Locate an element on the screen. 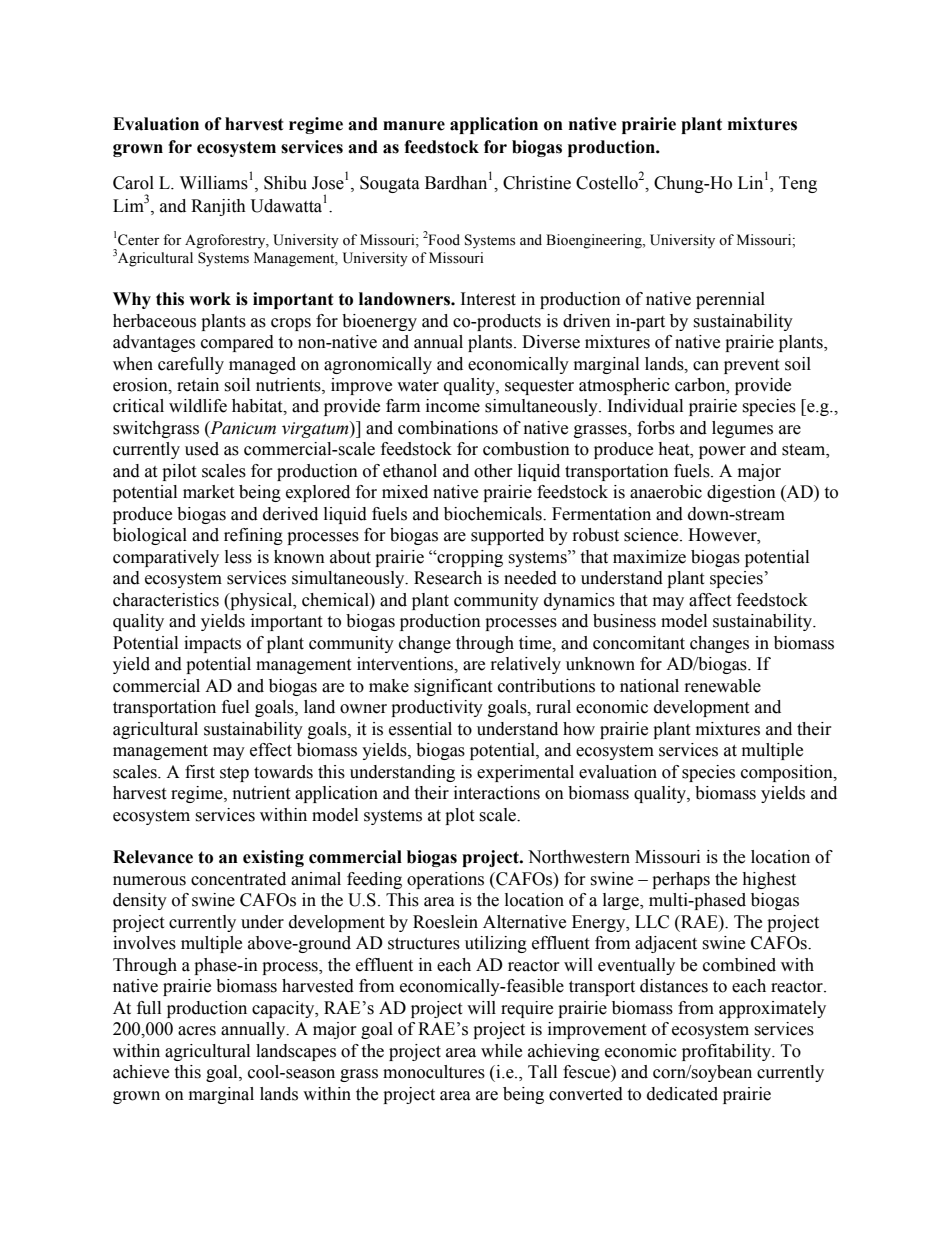 This screenshot has width=952, height=1233. retain is located at coordinates (198, 385).
